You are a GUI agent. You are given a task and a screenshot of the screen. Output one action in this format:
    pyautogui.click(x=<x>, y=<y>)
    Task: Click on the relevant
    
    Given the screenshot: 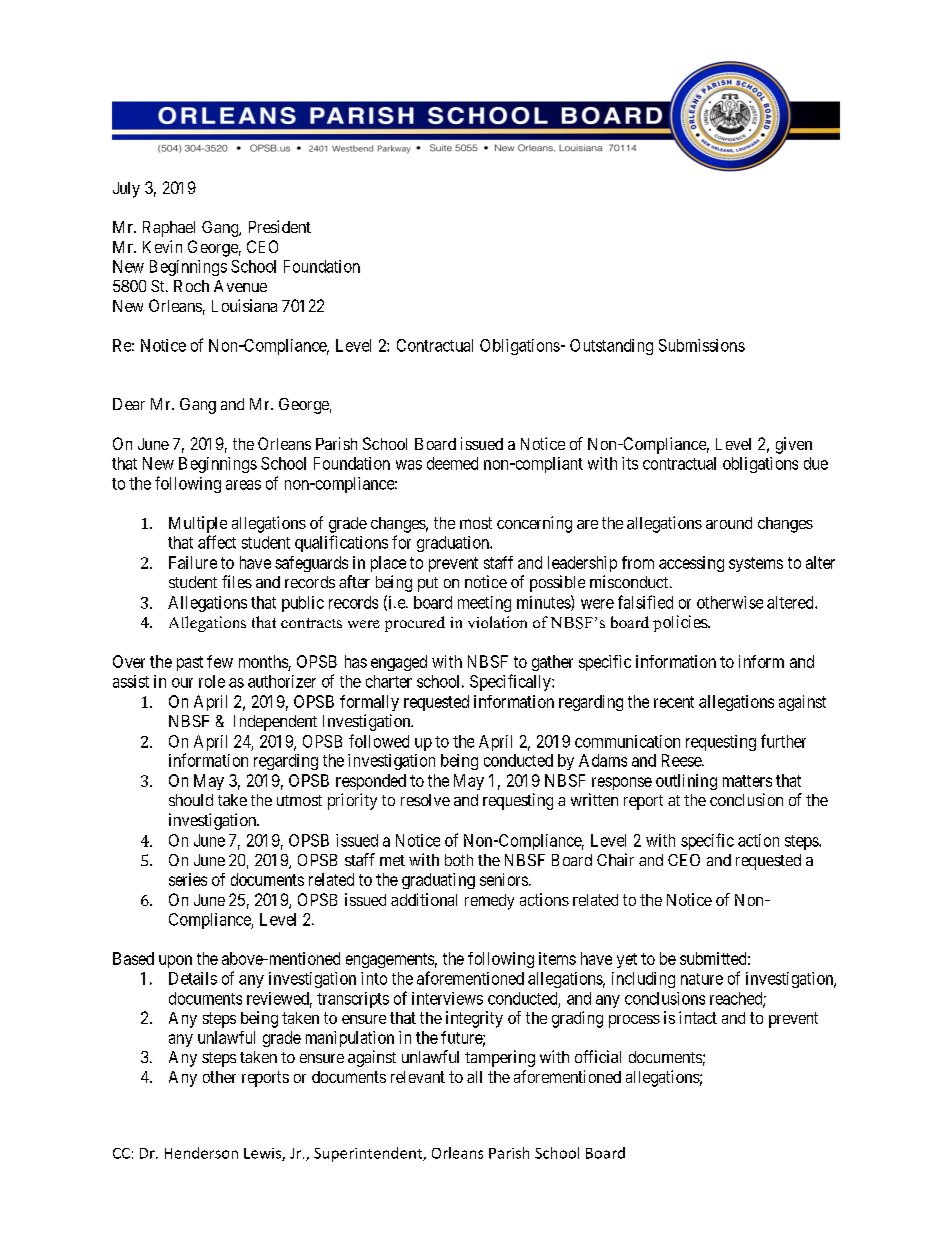 What is the action you would take?
    pyautogui.click(x=418, y=1077)
